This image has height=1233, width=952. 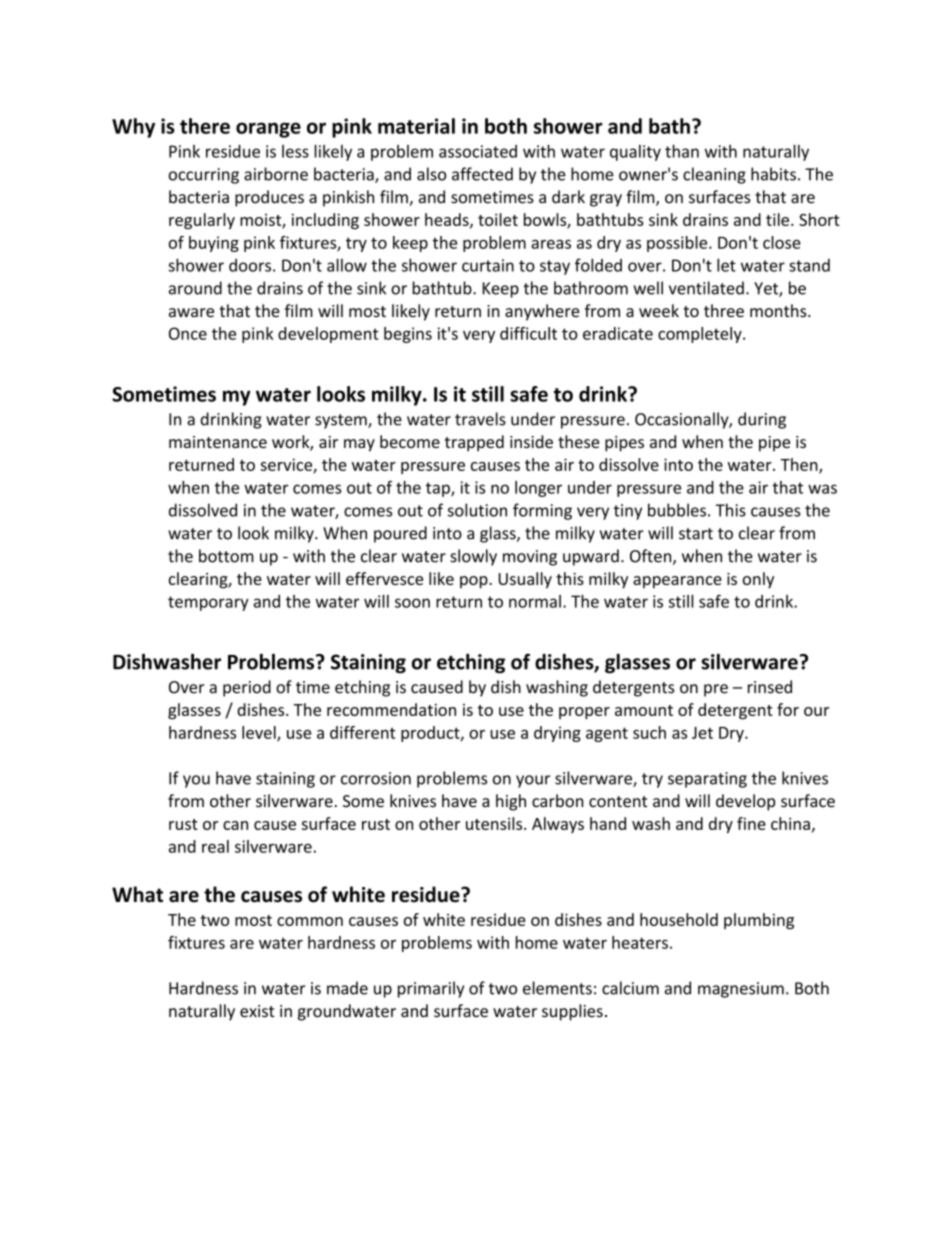 I want to click on bottom, so click(x=226, y=556).
